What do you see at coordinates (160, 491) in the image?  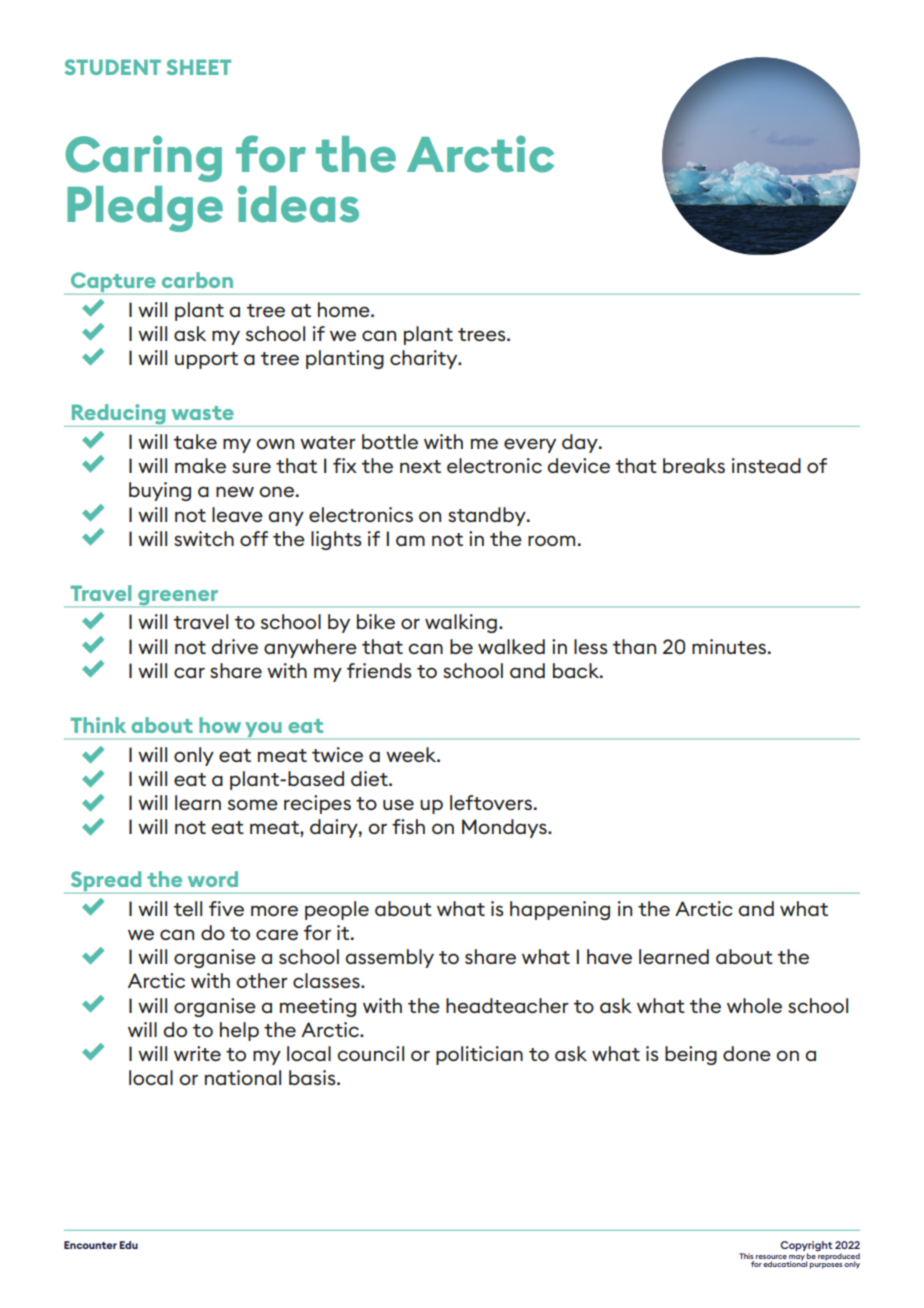 I see `buying` at bounding box center [160, 491].
